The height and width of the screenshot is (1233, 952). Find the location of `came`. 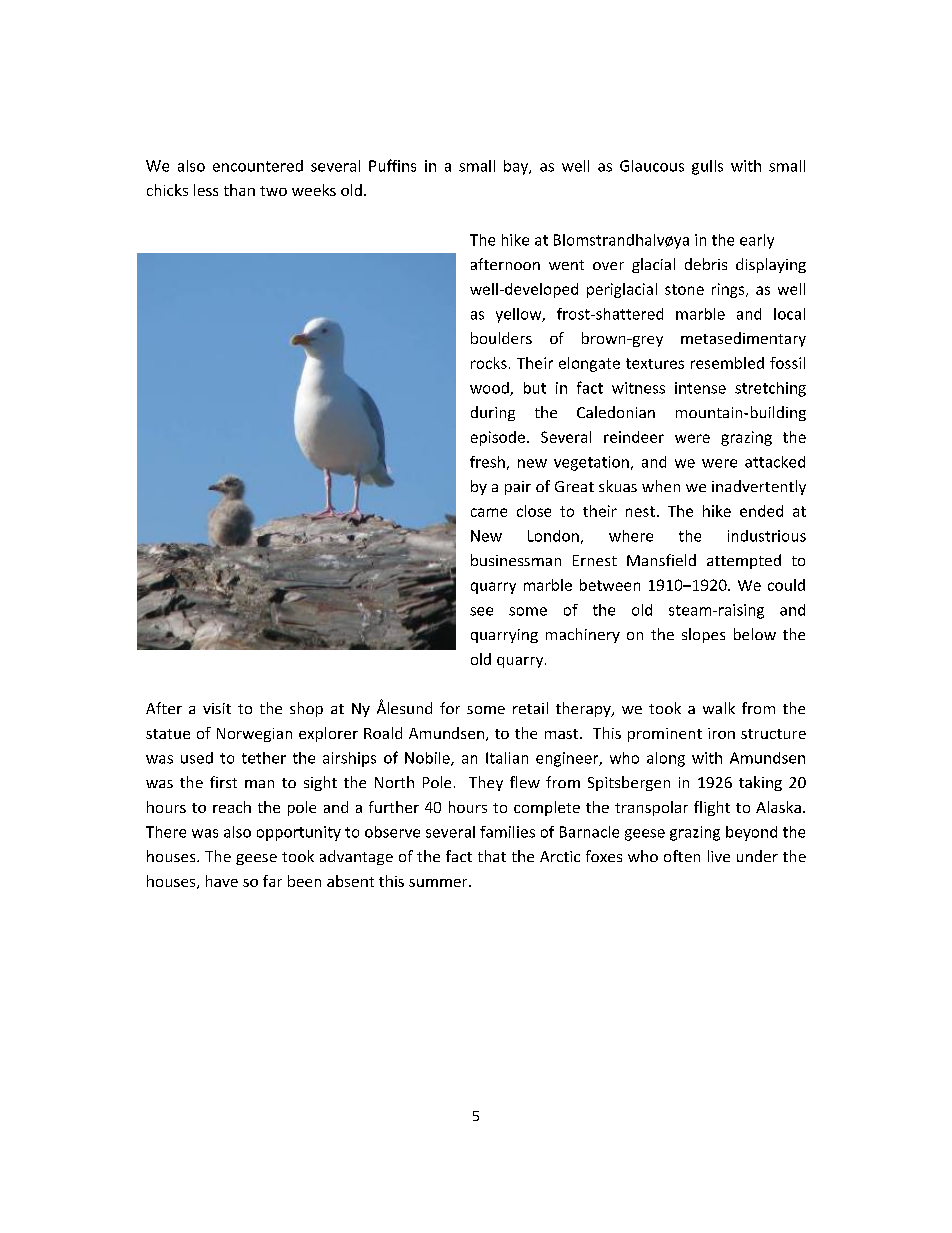

came is located at coordinates (489, 512).
